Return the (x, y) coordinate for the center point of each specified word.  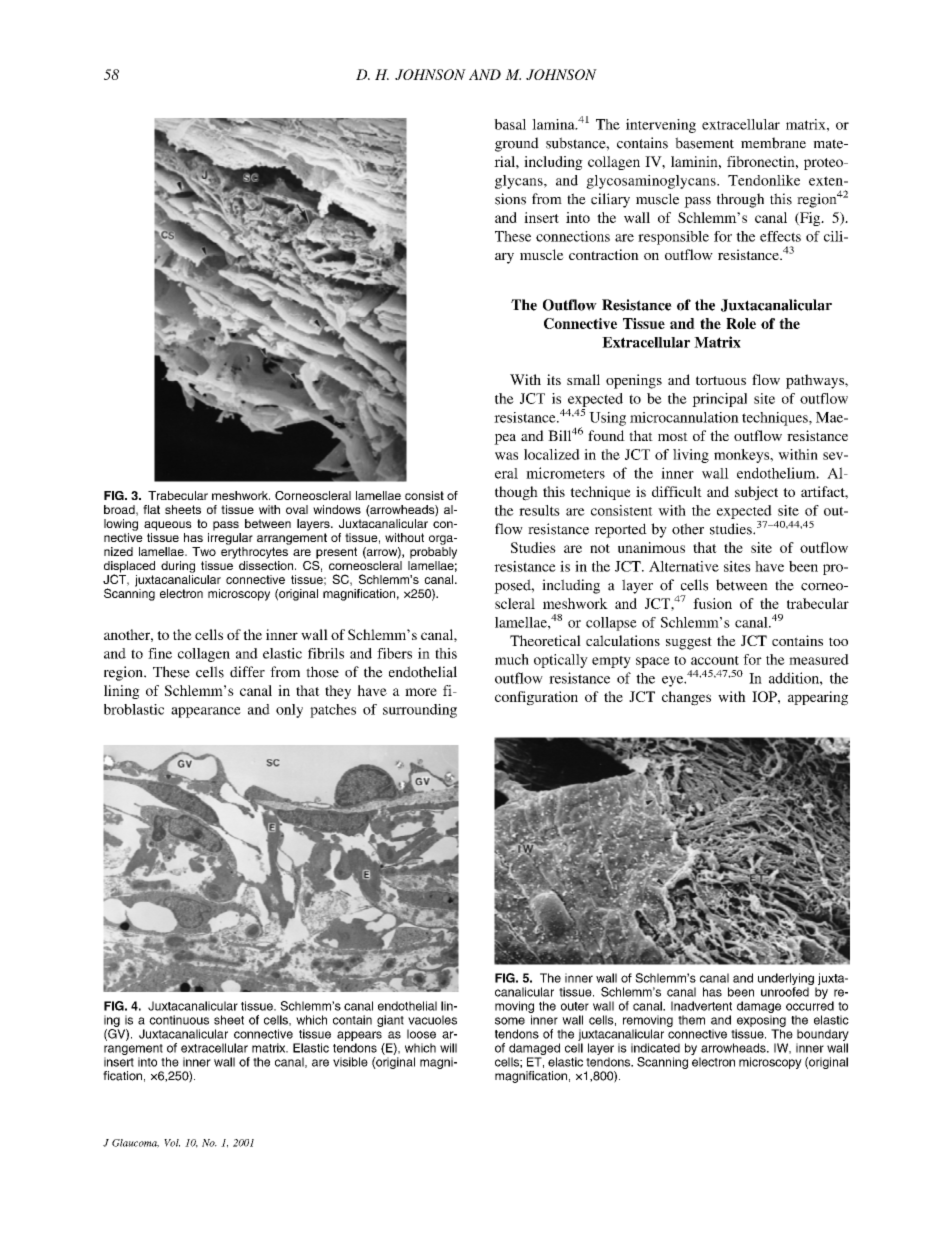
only (289, 711)
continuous (179, 1020)
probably (433, 553)
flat (151, 509)
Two (204, 551)
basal (510, 124)
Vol (172, 1143)
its (554, 379)
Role (741, 323)
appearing (818, 698)
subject (756, 493)
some (510, 1021)
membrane (773, 143)
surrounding (420, 711)
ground (517, 144)
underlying (787, 980)
